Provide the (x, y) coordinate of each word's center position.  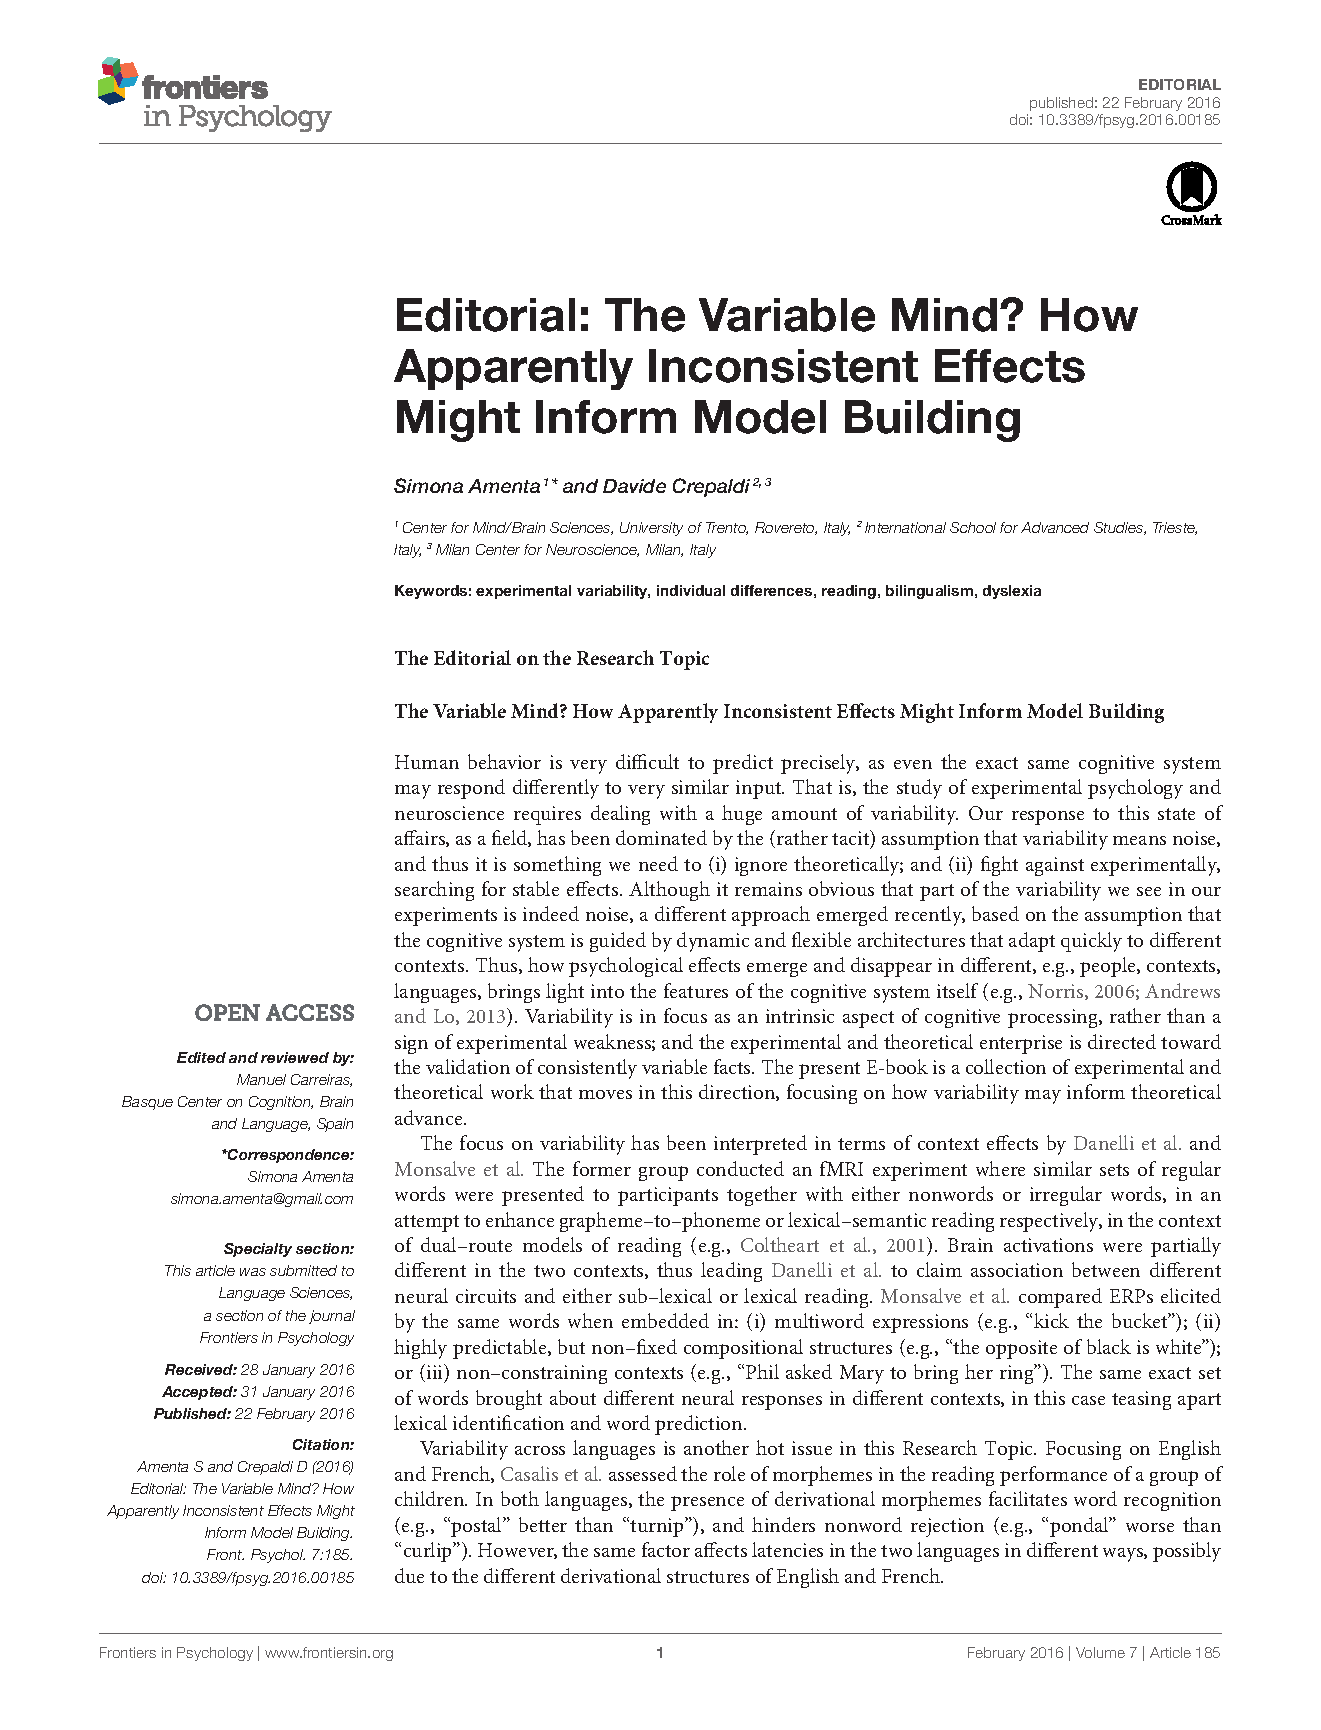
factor (666, 1549)
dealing (620, 815)
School (973, 527)
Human (427, 762)
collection (1006, 1066)
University (651, 529)
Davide (634, 486)
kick (1051, 1320)
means (1139, 840)
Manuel (261, 1079)
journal (332, 1317)
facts (734, 1066)
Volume (1100, 1652)
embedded (665, 1320)
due (409, 1575)
